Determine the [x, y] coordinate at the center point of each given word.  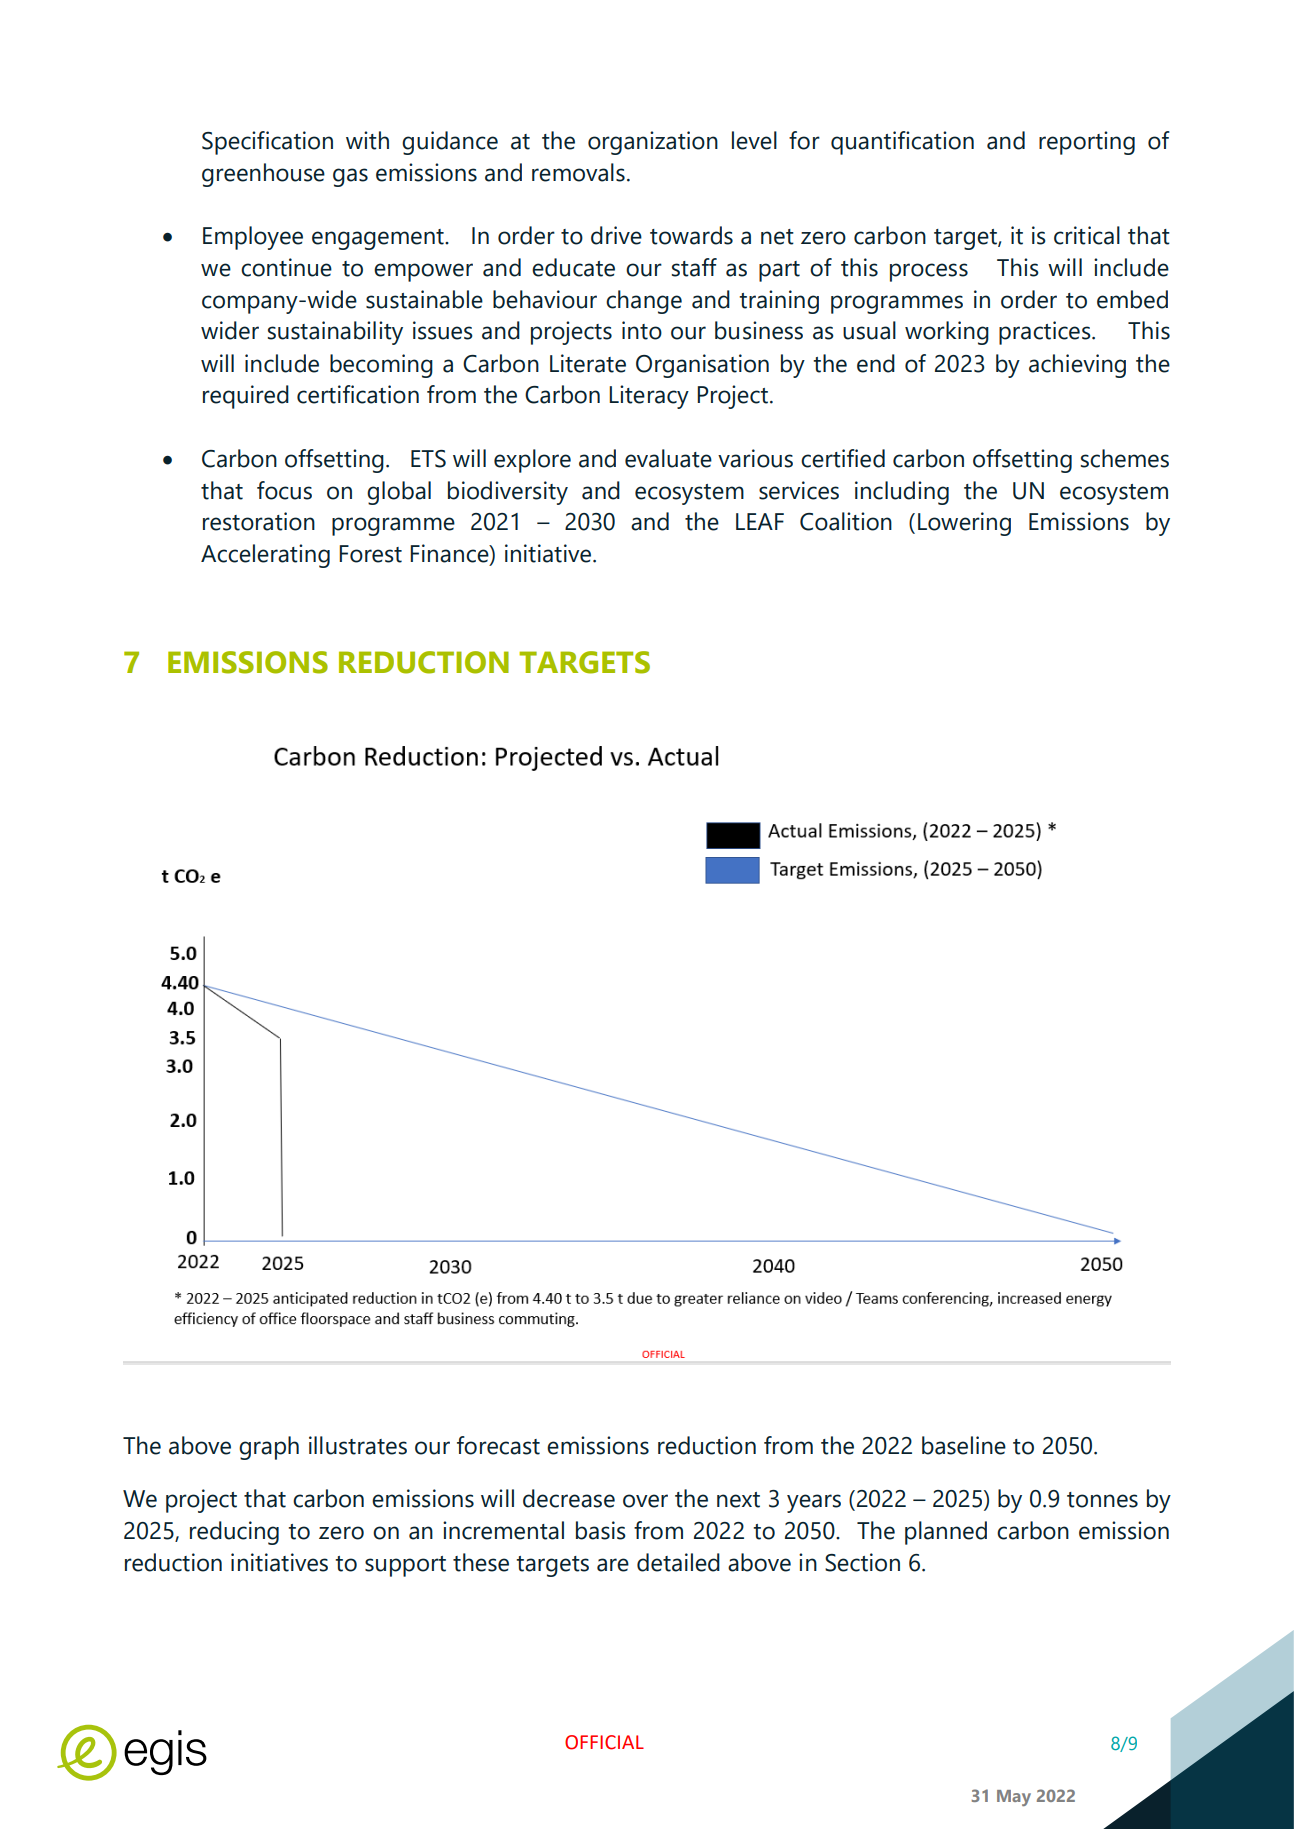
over [645, 1501]
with [367, 140]
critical [1087, 235]
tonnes [1102, 1500]
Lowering [964, 524]
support [405, 1566]
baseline [964, 1445]
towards [691, 235]
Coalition [846, 521]
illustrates [358, 1445]
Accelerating [265, 556]
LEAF [760, 521]
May [1014, 1798]
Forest [370, 554]
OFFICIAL [604, 1742]
